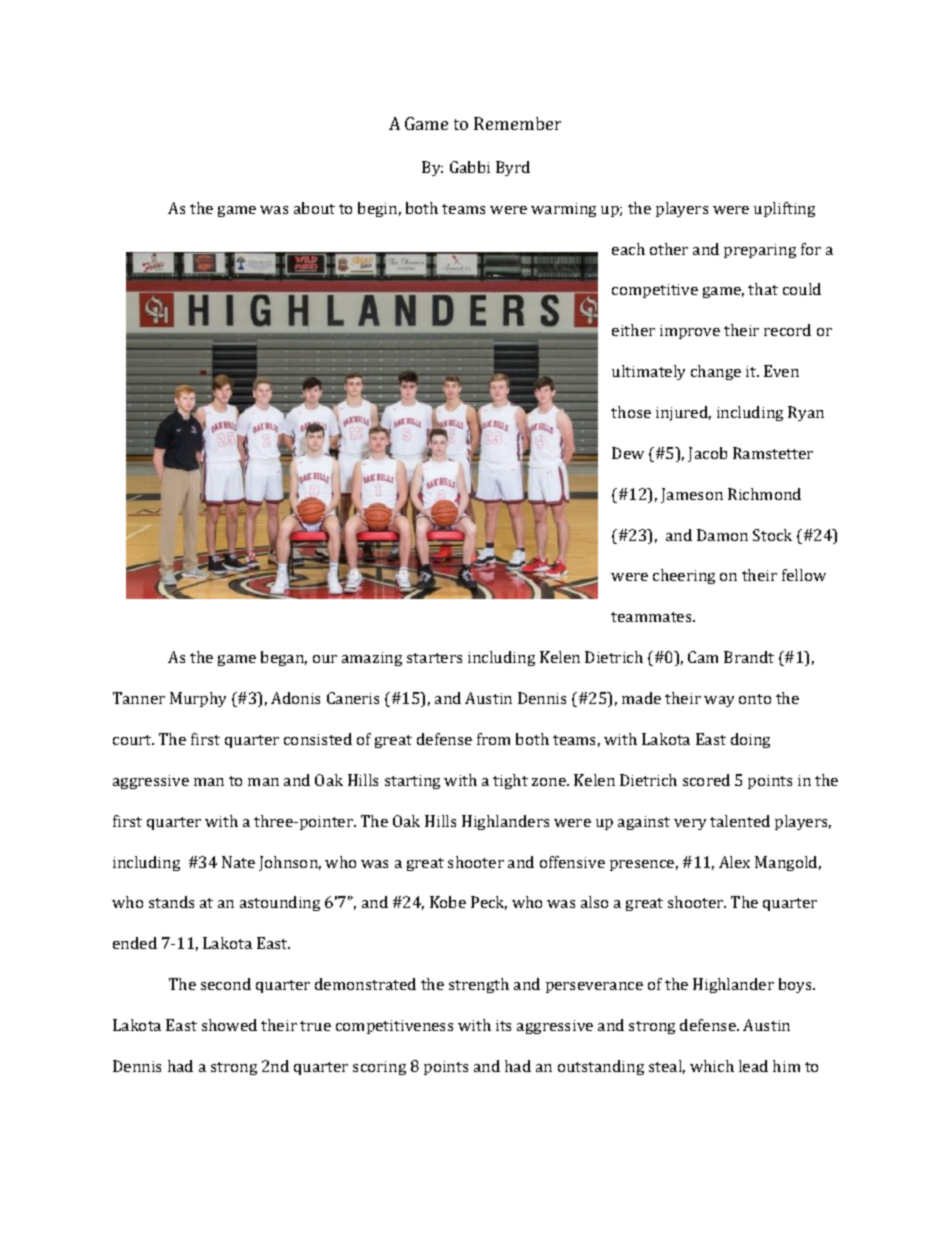 This screenshot has height=1233, width=952. Describe the element at coordinates (372, 659) in the screenshot. I see `amazing` at that location.
